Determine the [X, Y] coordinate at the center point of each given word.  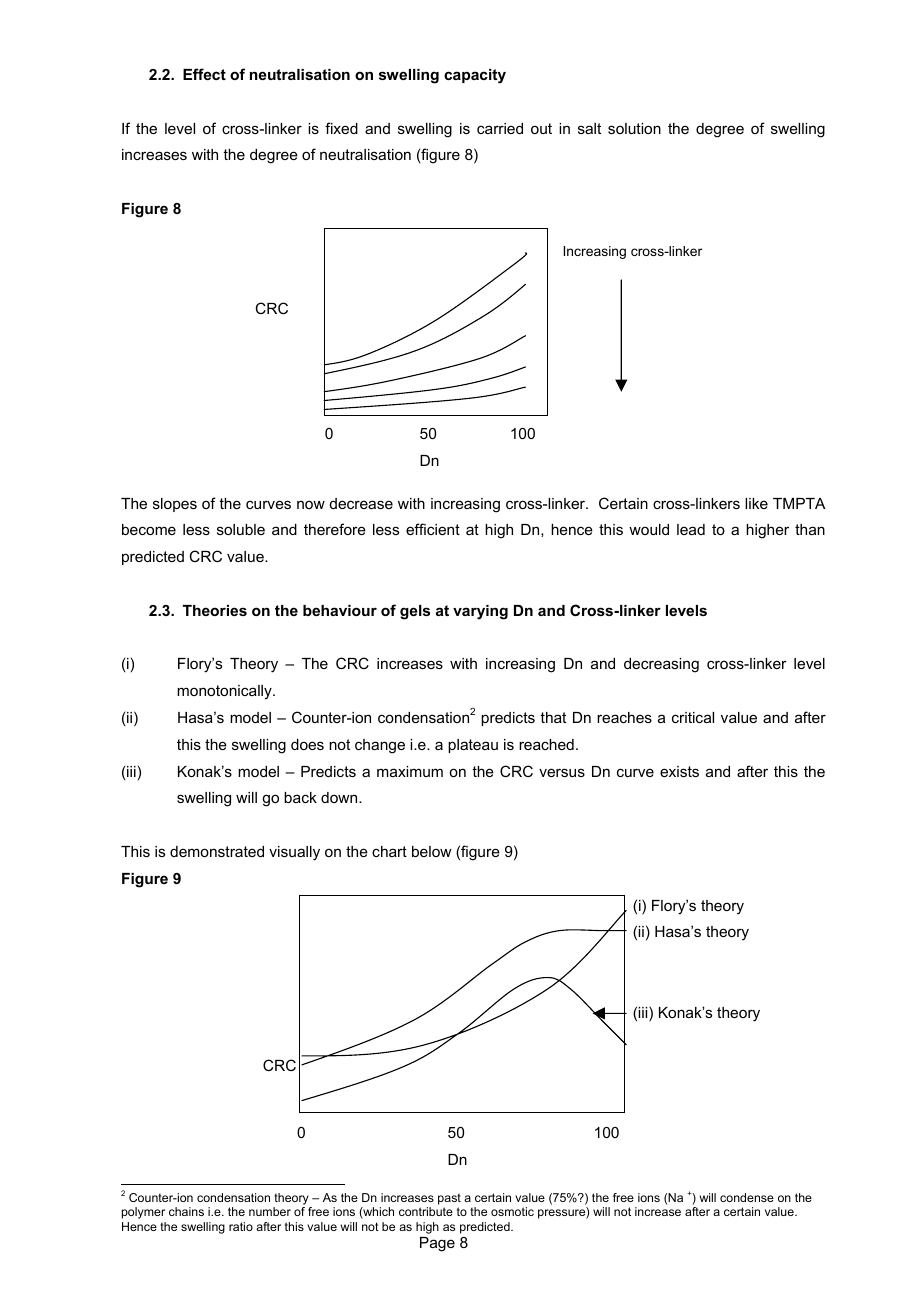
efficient [433, 529]
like [756, 503]
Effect [204, 74]
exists [679, 771]
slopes [175, 505]
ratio [241, 1226]
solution [634, 128]
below [432, 851]
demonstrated [217, 851]
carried [500, 128]
